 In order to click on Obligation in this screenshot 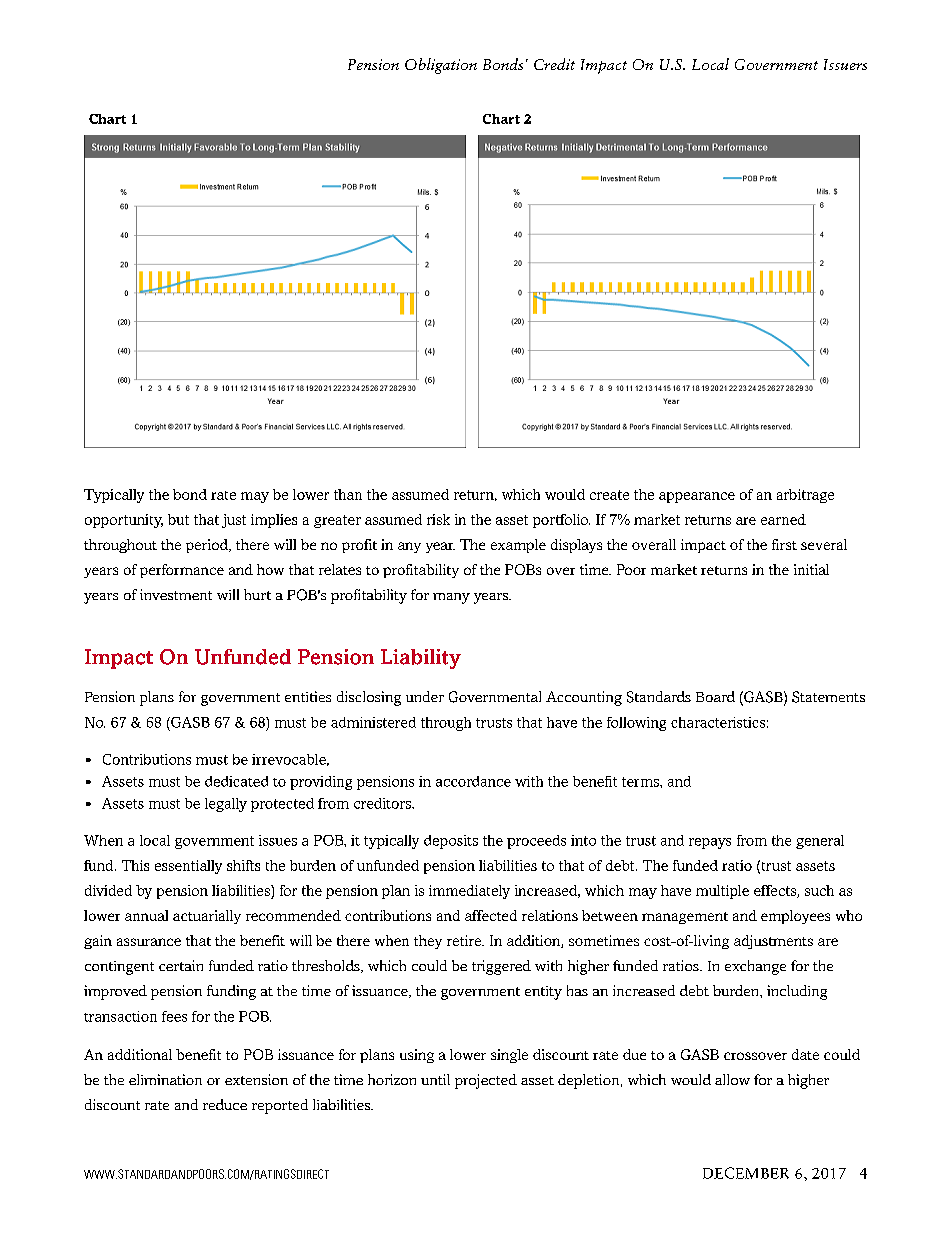, I will do `click(441, 66)`.
